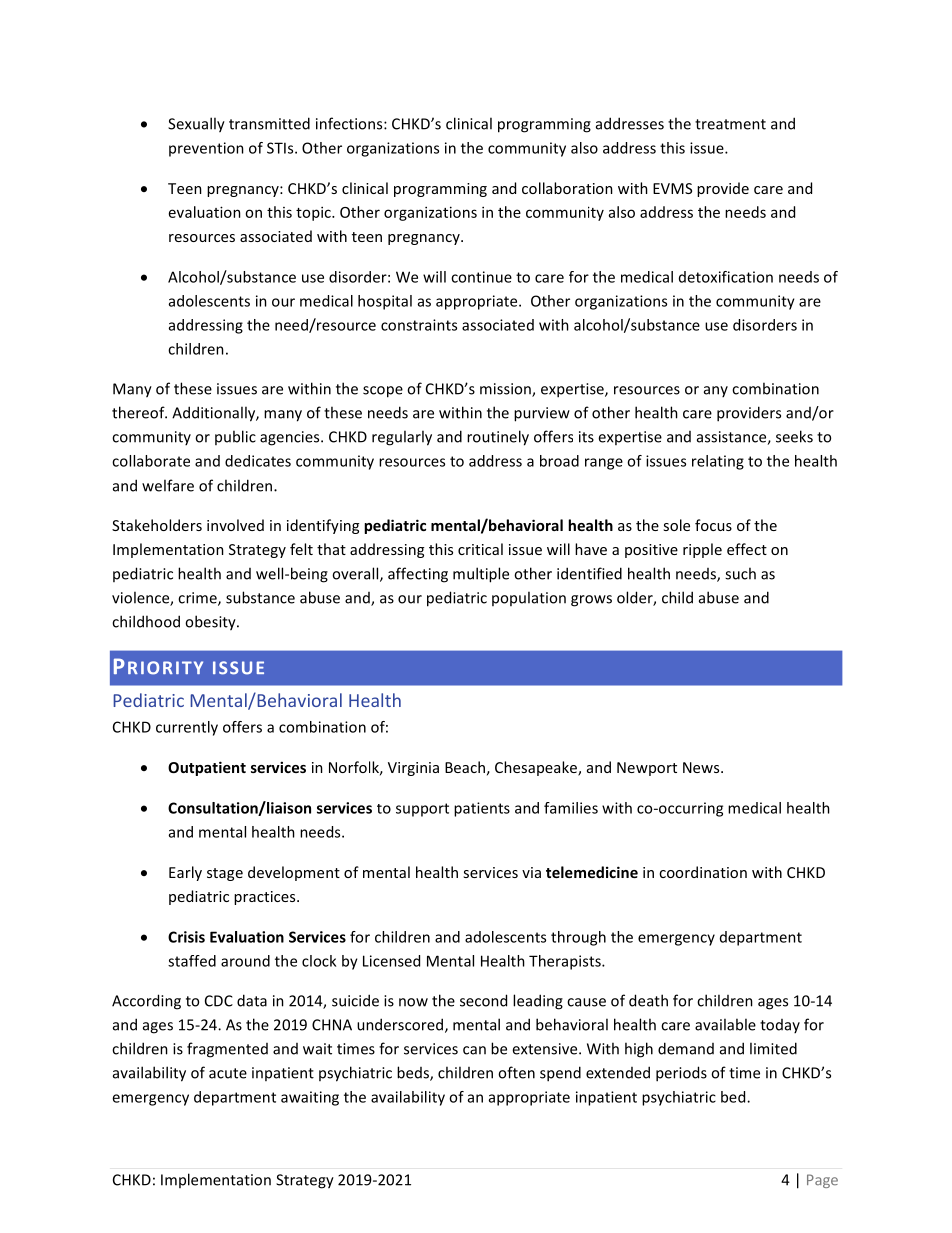 This screenshot has width=952, height=1233. Describe the element at coordinates (567, 188) in the screenshot. I see `collaboration` at that location.
